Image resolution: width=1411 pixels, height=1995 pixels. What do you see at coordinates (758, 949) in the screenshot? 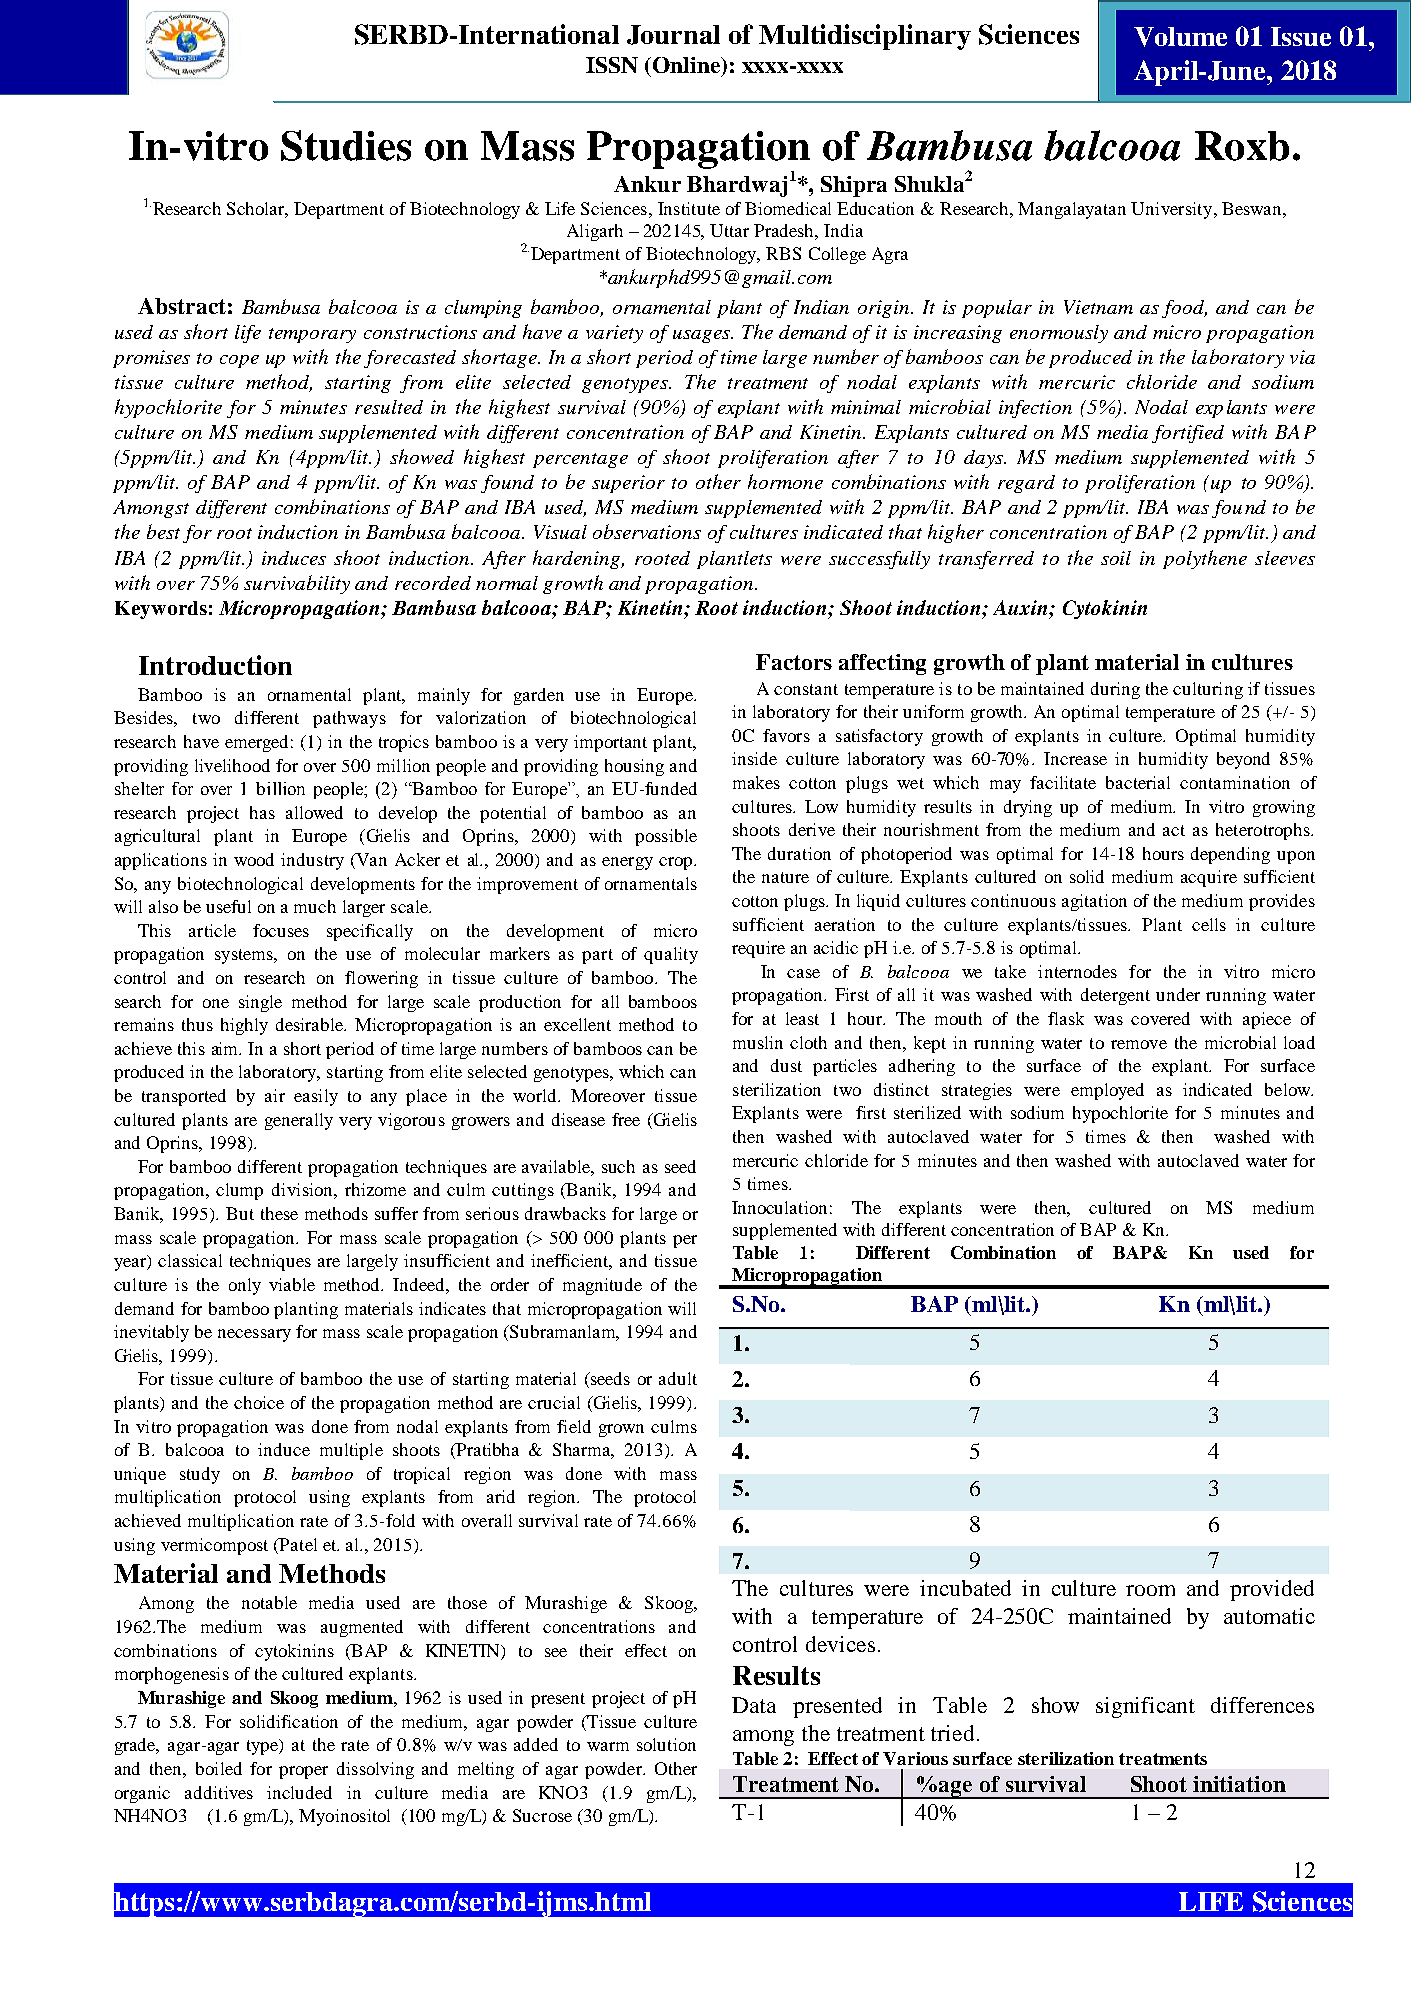
I see `require` at bounding box center [758, 949].
